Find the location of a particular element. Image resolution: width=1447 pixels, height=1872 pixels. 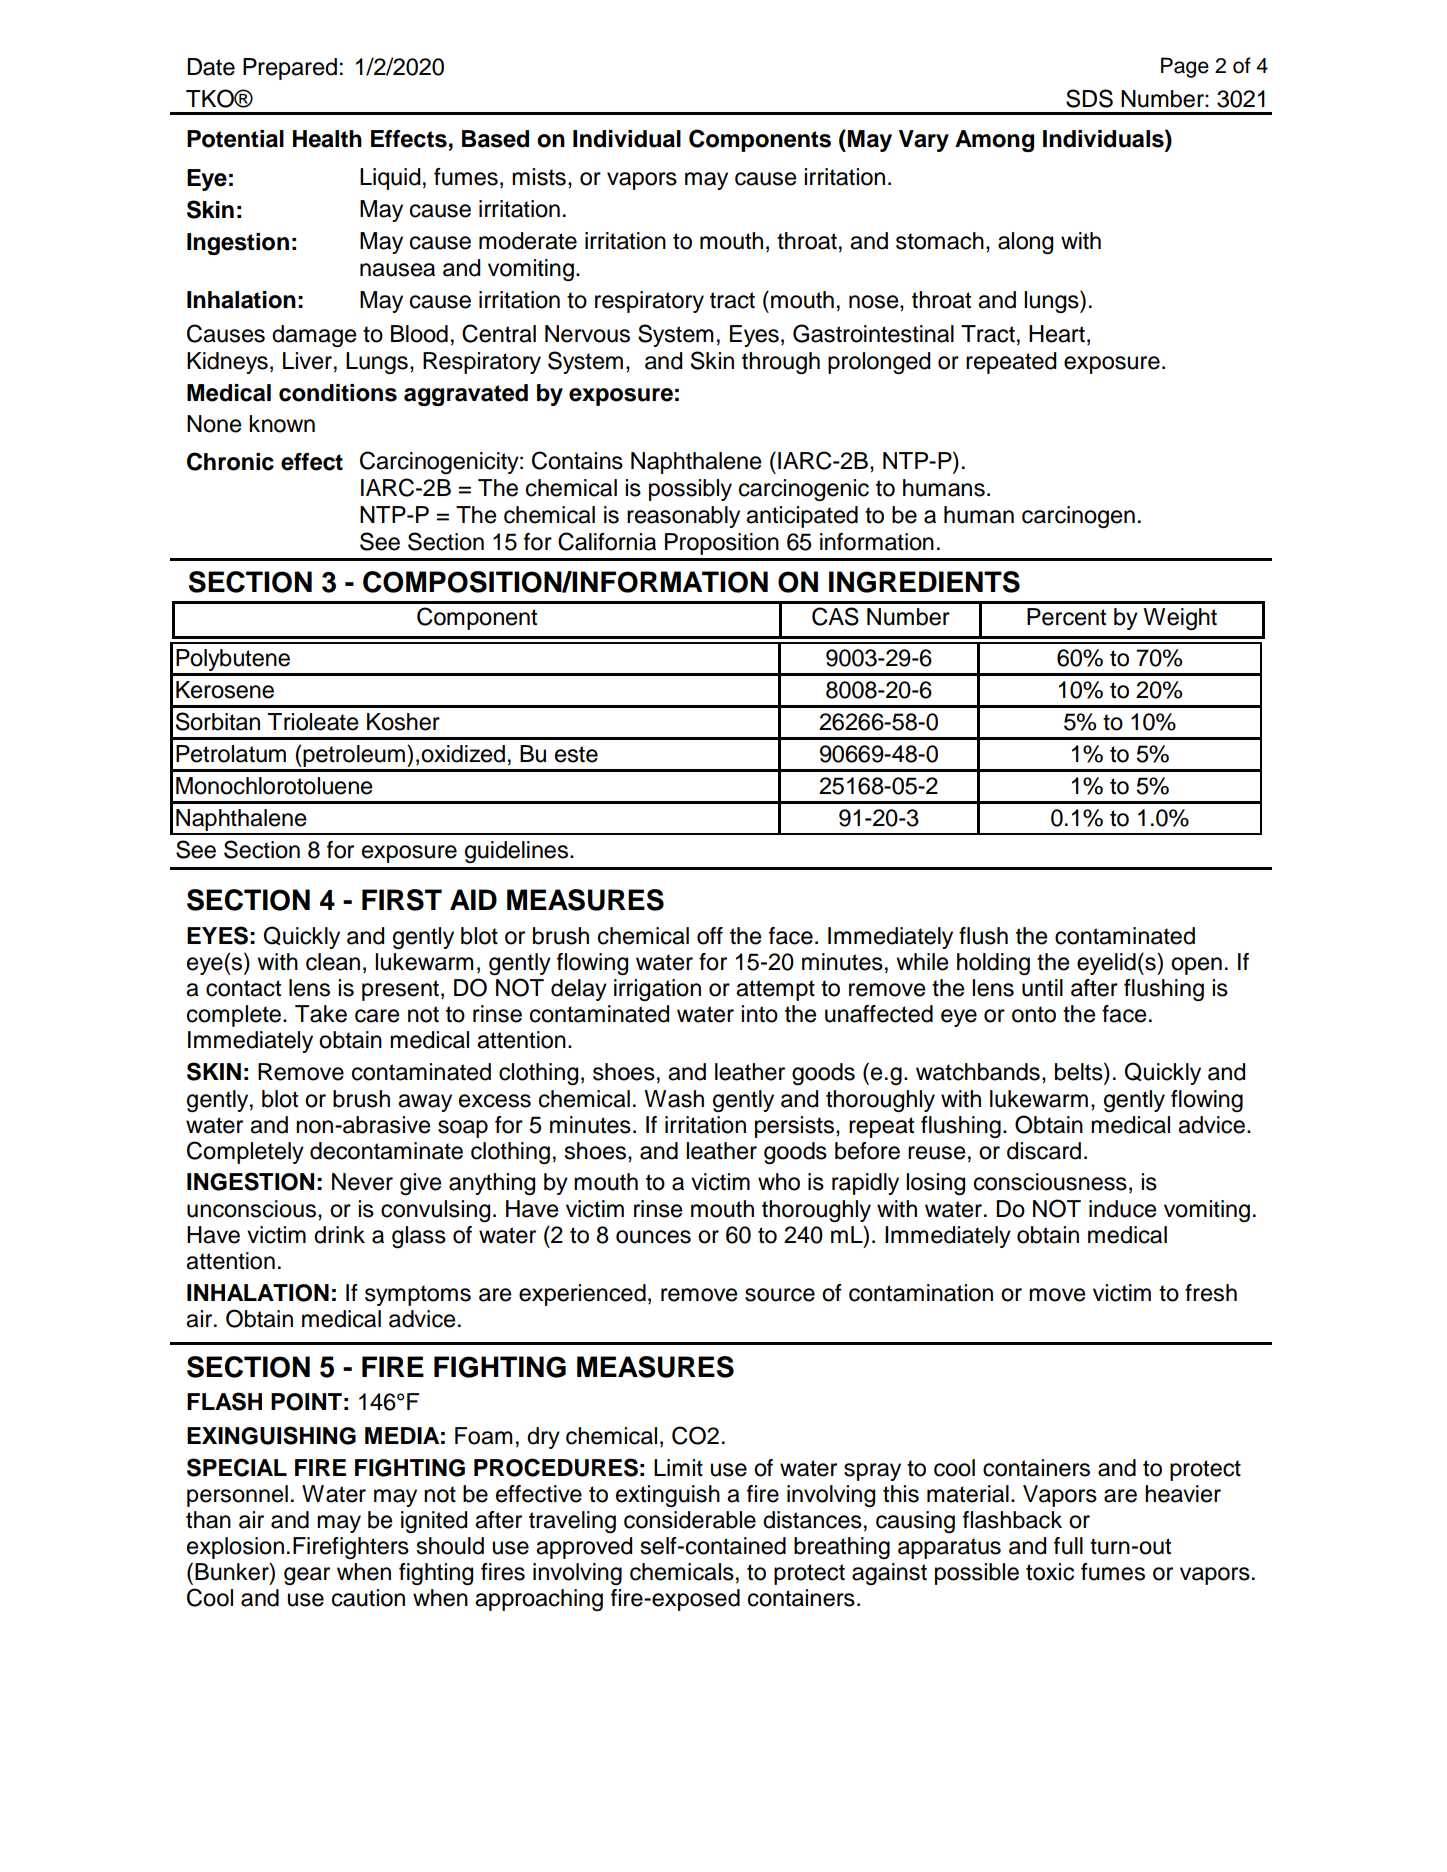

ounces is located at coordinates (653, 1237).
